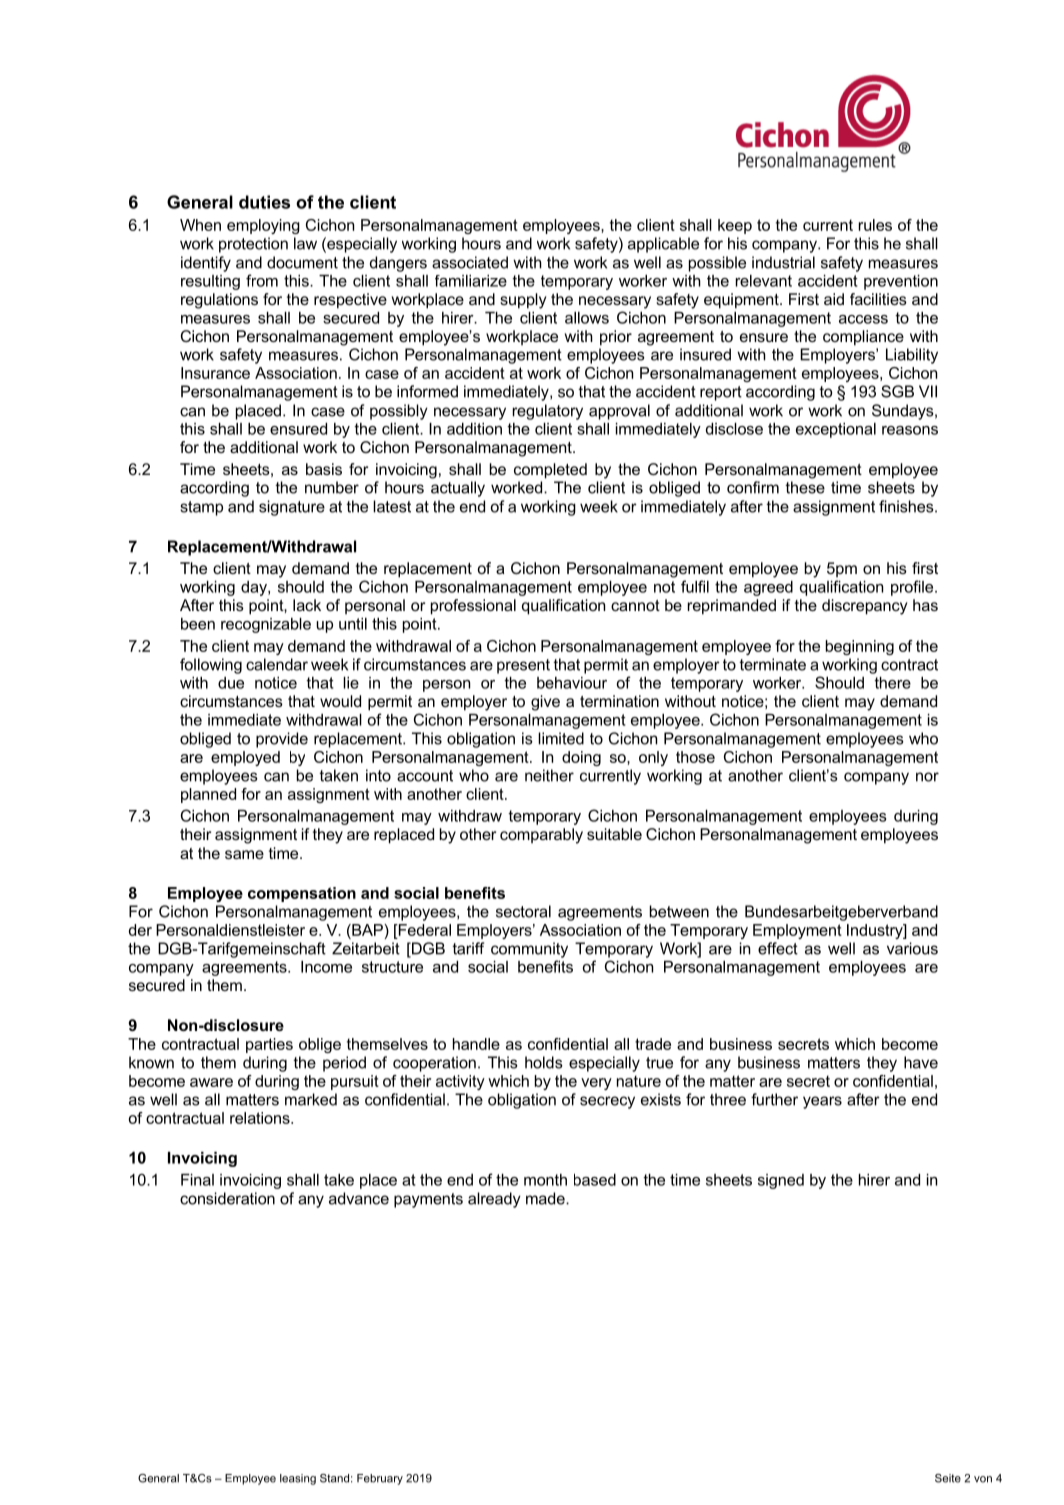 The height and width of the image is (1505, 1064). I want to click on same, so click(244, 854).
